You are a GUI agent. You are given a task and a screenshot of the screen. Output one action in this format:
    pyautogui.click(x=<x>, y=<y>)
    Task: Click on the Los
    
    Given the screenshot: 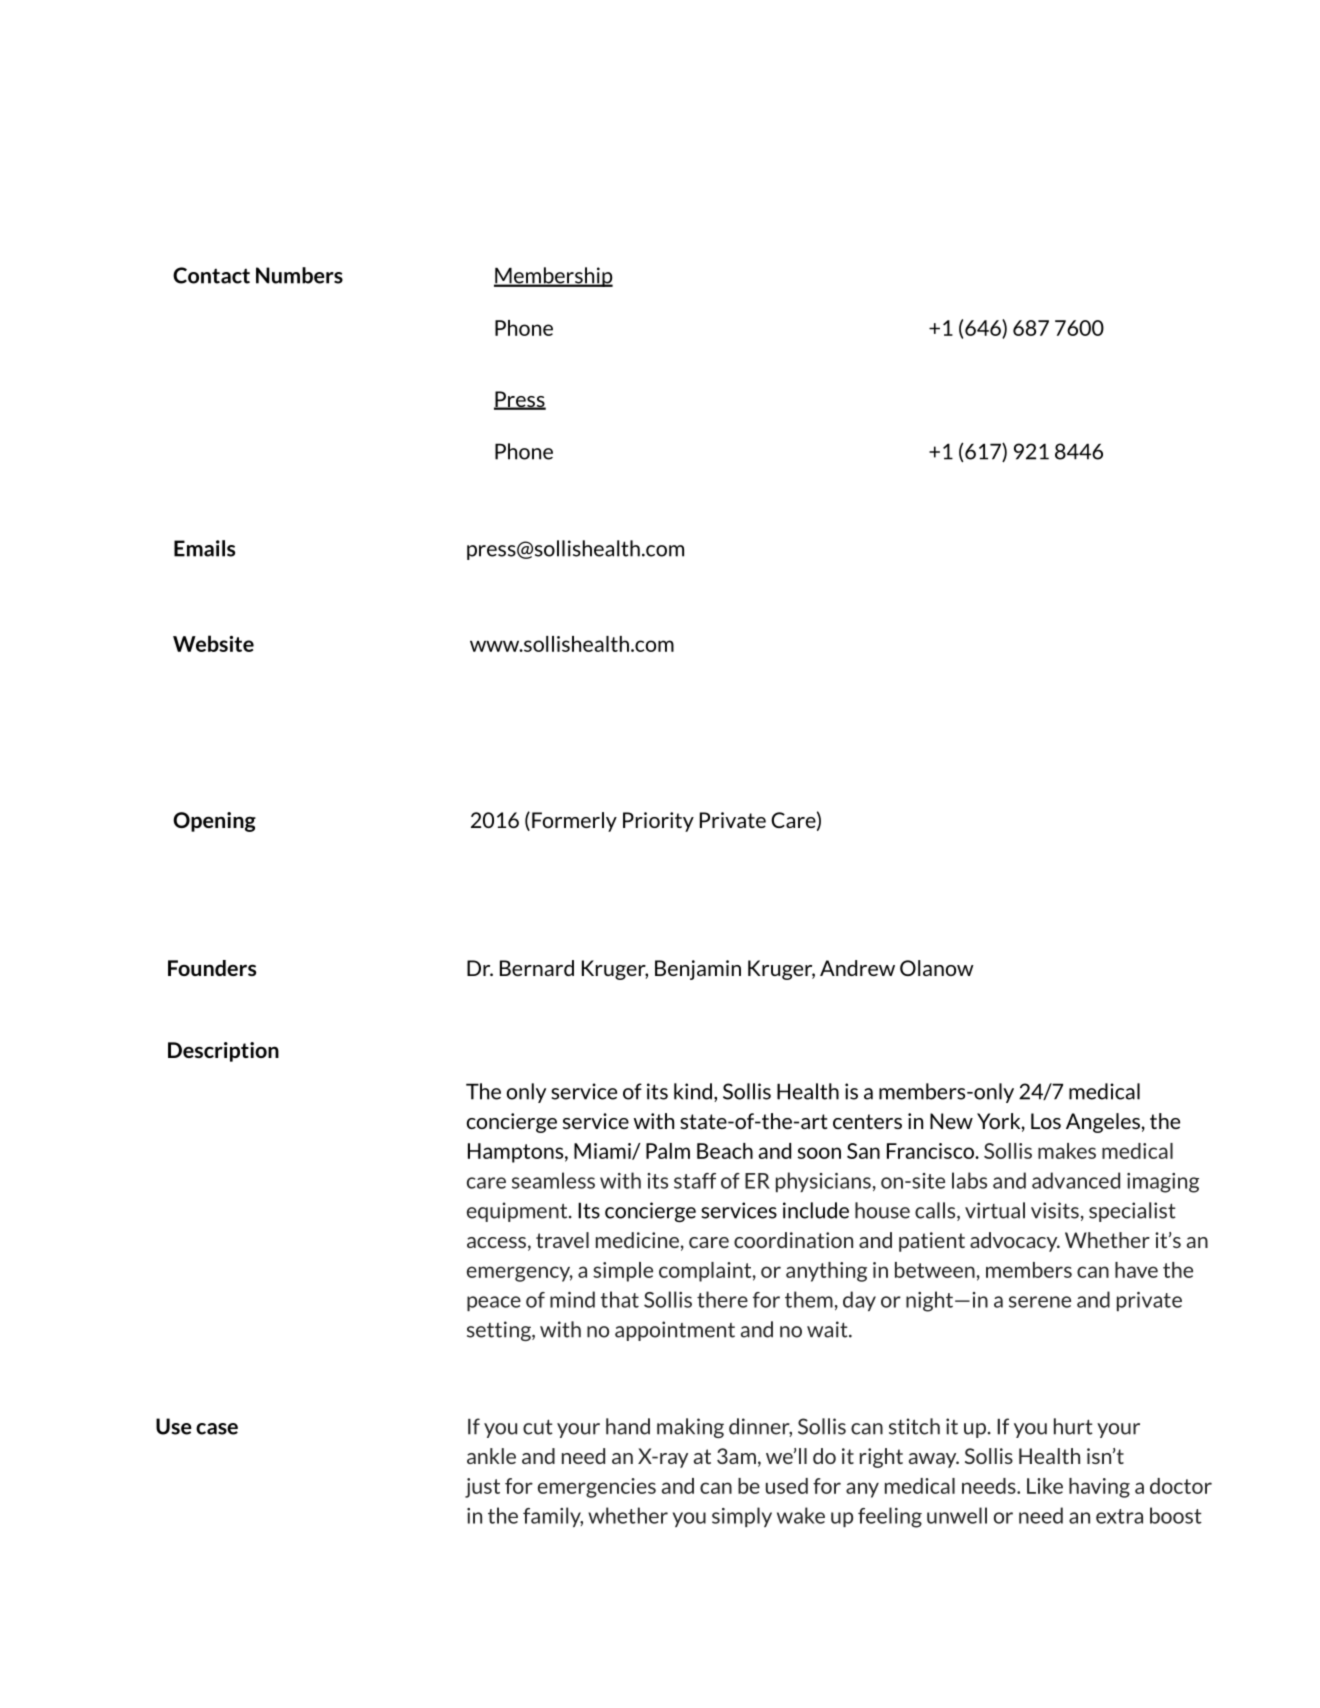 What is the action you would take?
    pyautogui.click(x=1046, y=1121)
